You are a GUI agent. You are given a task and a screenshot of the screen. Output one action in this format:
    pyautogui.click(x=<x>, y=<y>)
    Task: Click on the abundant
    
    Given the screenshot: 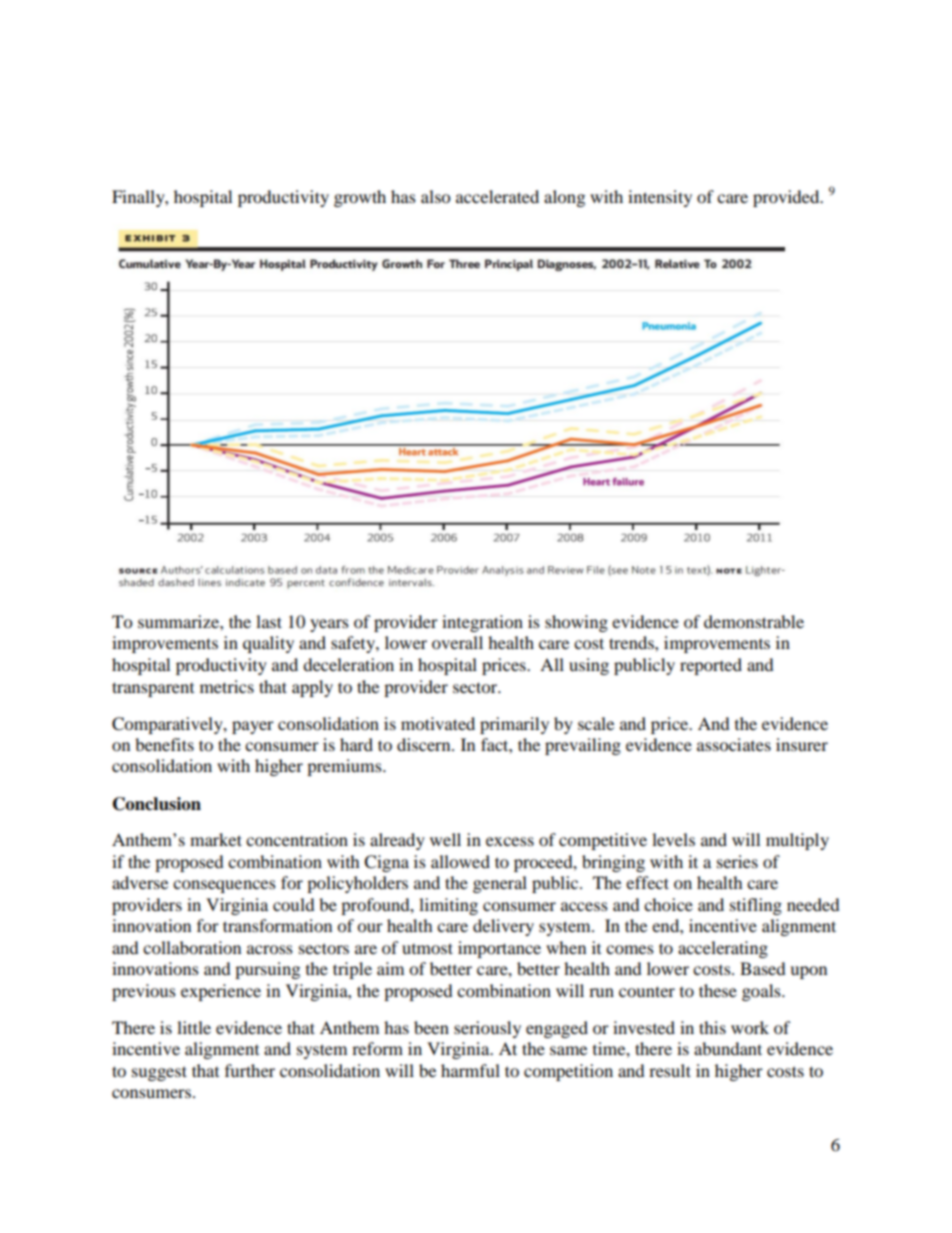 What is the action you would take?
    pyautogui.click(x=728, y=1048)
